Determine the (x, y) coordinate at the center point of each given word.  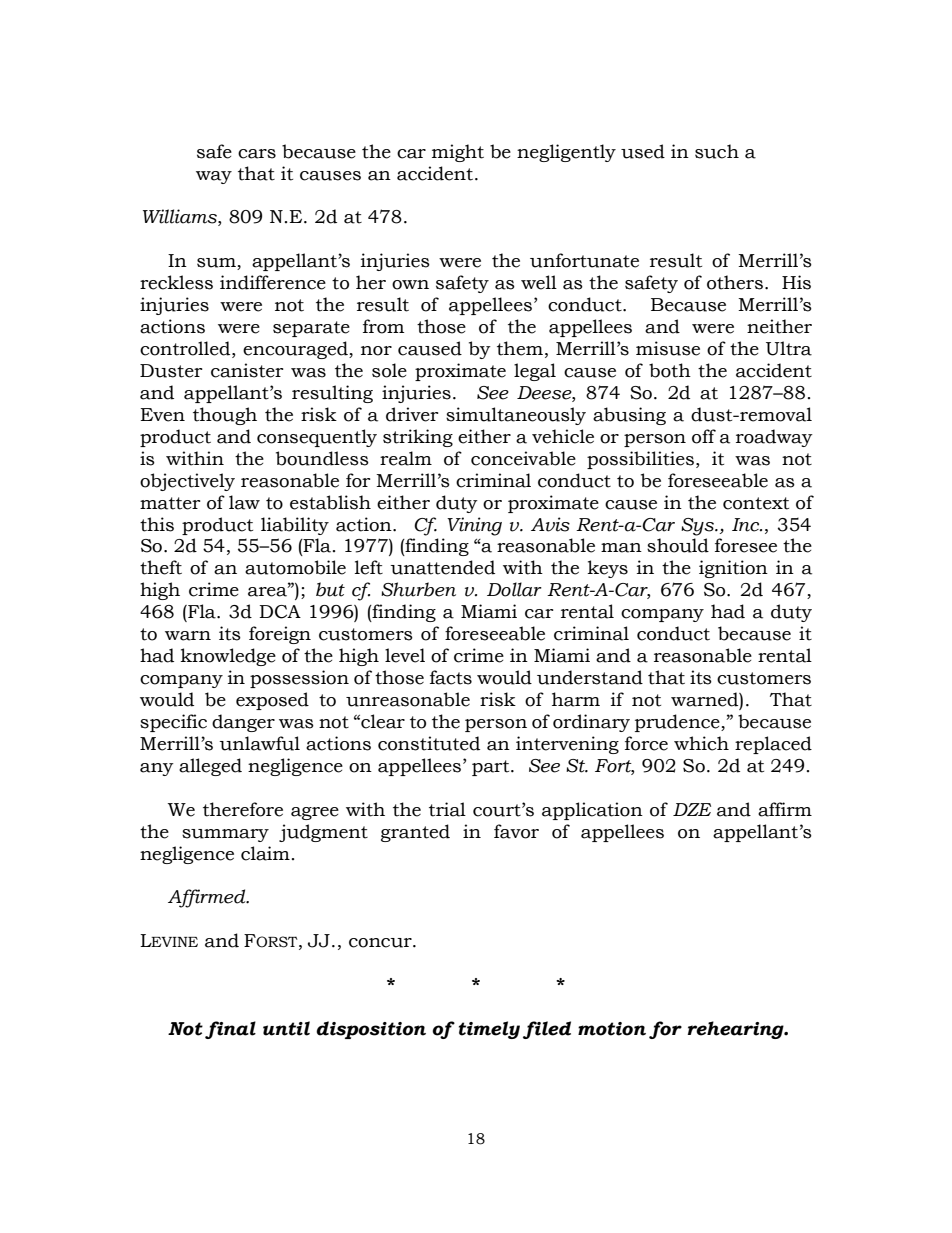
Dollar (514, 589)
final (230, 1030)
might (458, 153)
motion (612, 1029)
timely (489, 1030)
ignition (733, 569)
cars (257, 154)
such (717, 151)
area (269, 591)
